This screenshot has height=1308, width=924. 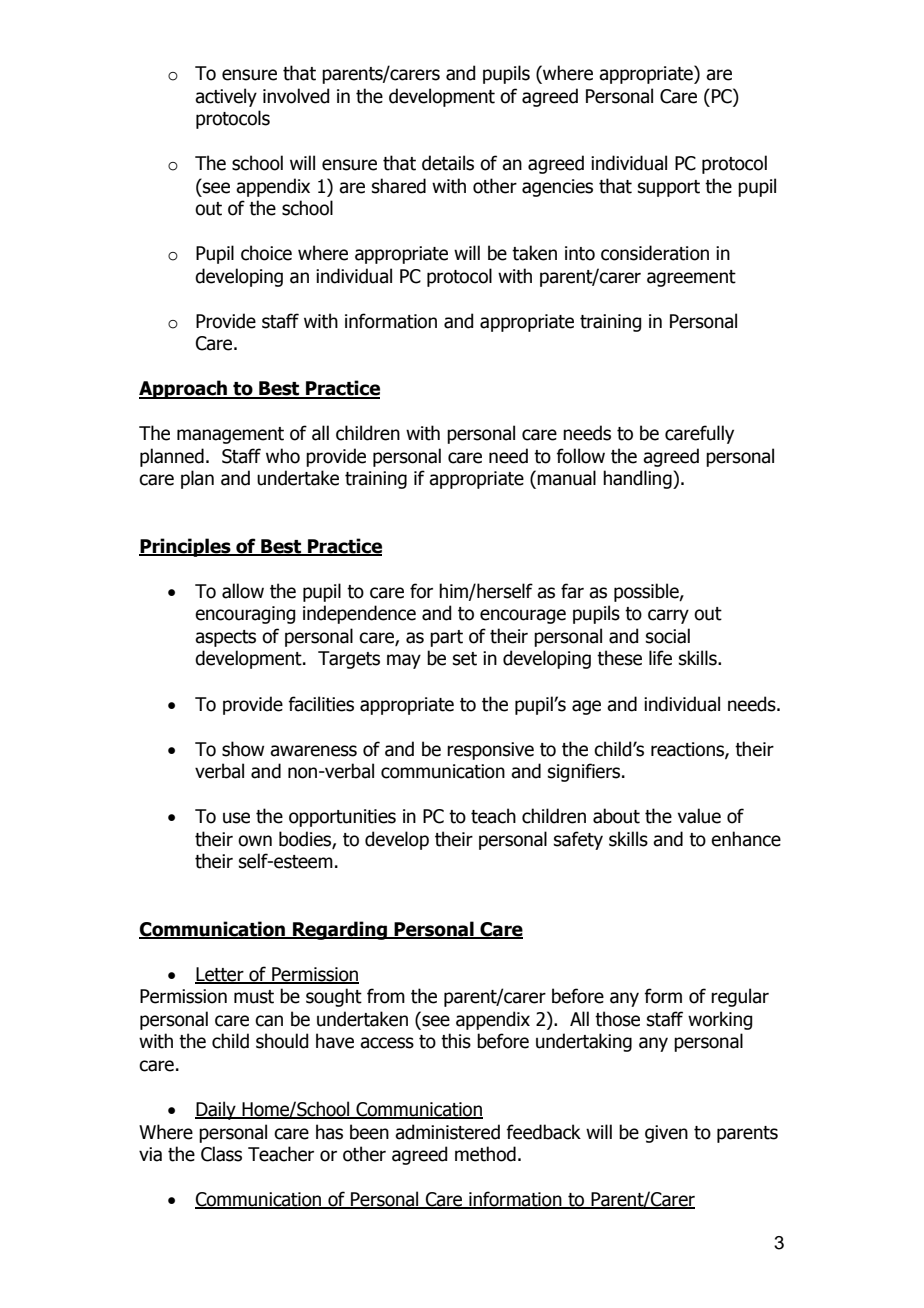 I want to click on Daily, so click(x=216, y=1110).
